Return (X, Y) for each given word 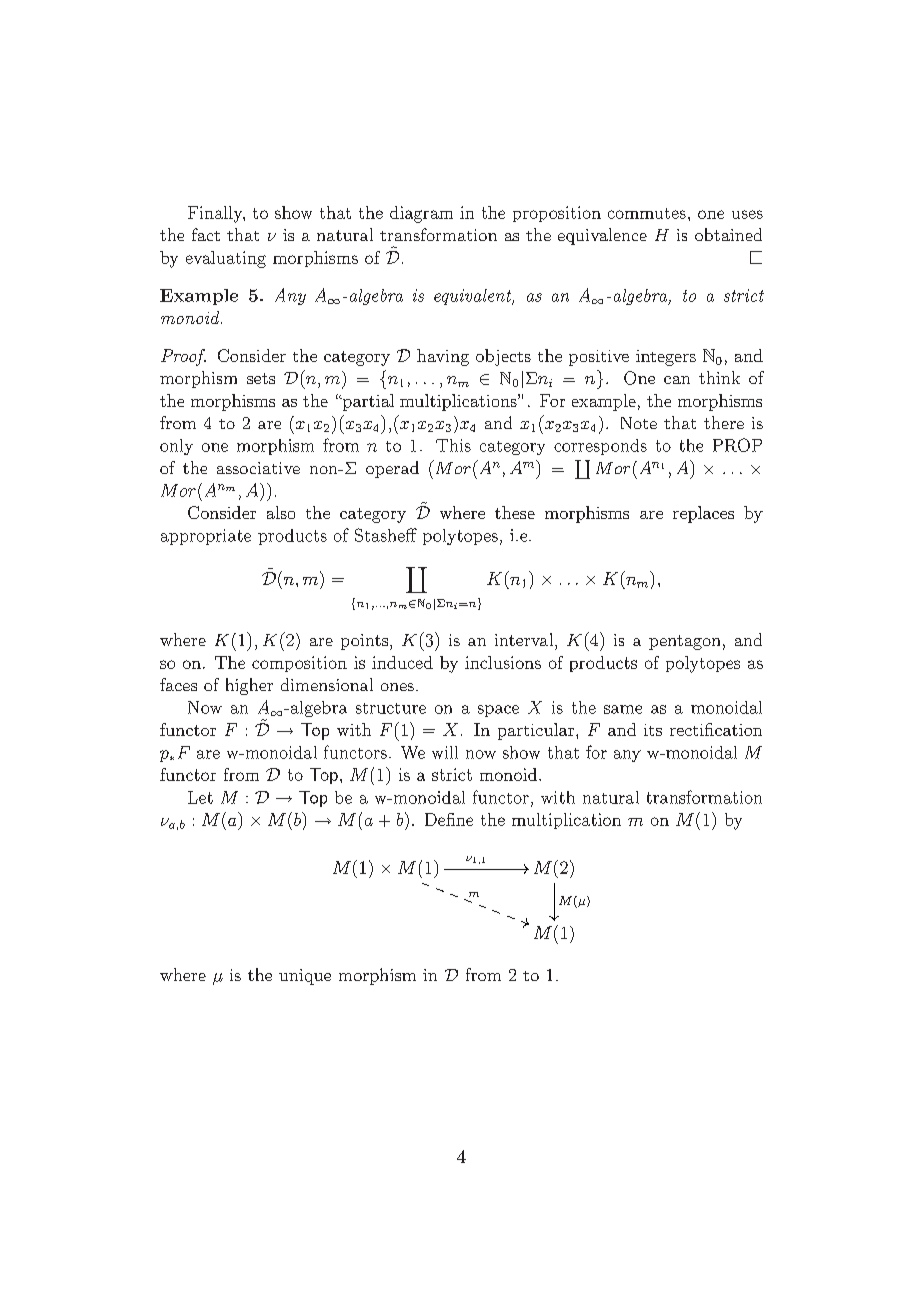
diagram (421, 214)
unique (305, 977)
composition (299, 664)
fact (206, 234)
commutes (647, 213)
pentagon (684, 642)
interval (525, 639)
